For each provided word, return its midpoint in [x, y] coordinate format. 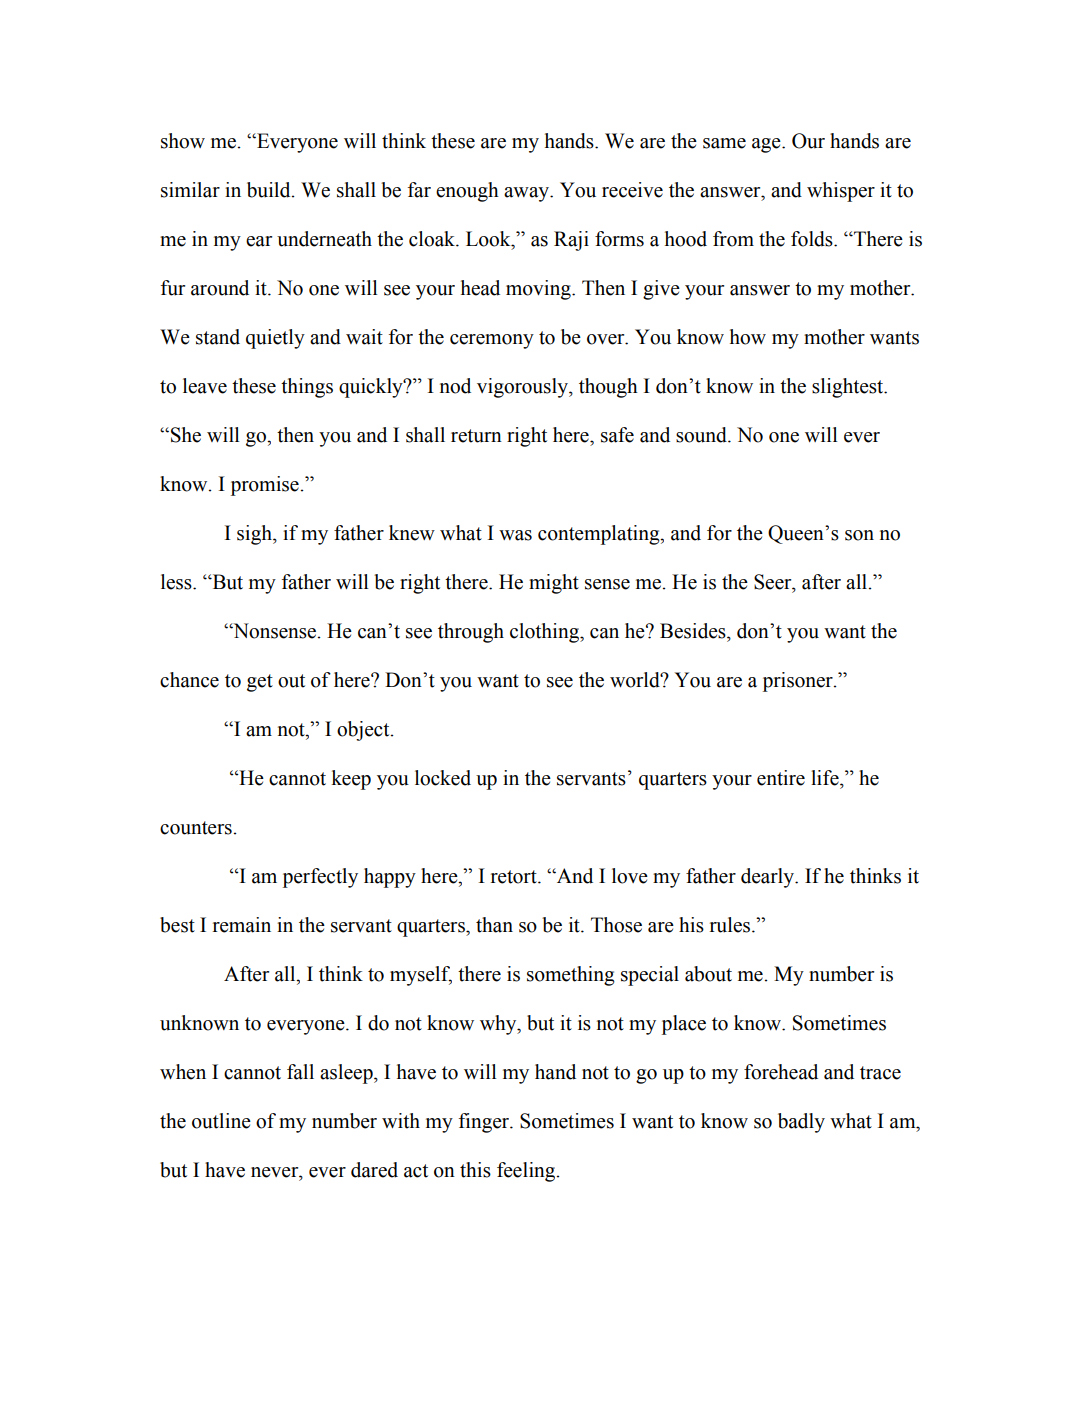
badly [801, 1123]
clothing [545, 633]
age [767, 145]
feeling [527, 1172]
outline [221, 1121]
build [270, 190]
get [260, 683]
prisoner [799, 682]
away [527, 194]
